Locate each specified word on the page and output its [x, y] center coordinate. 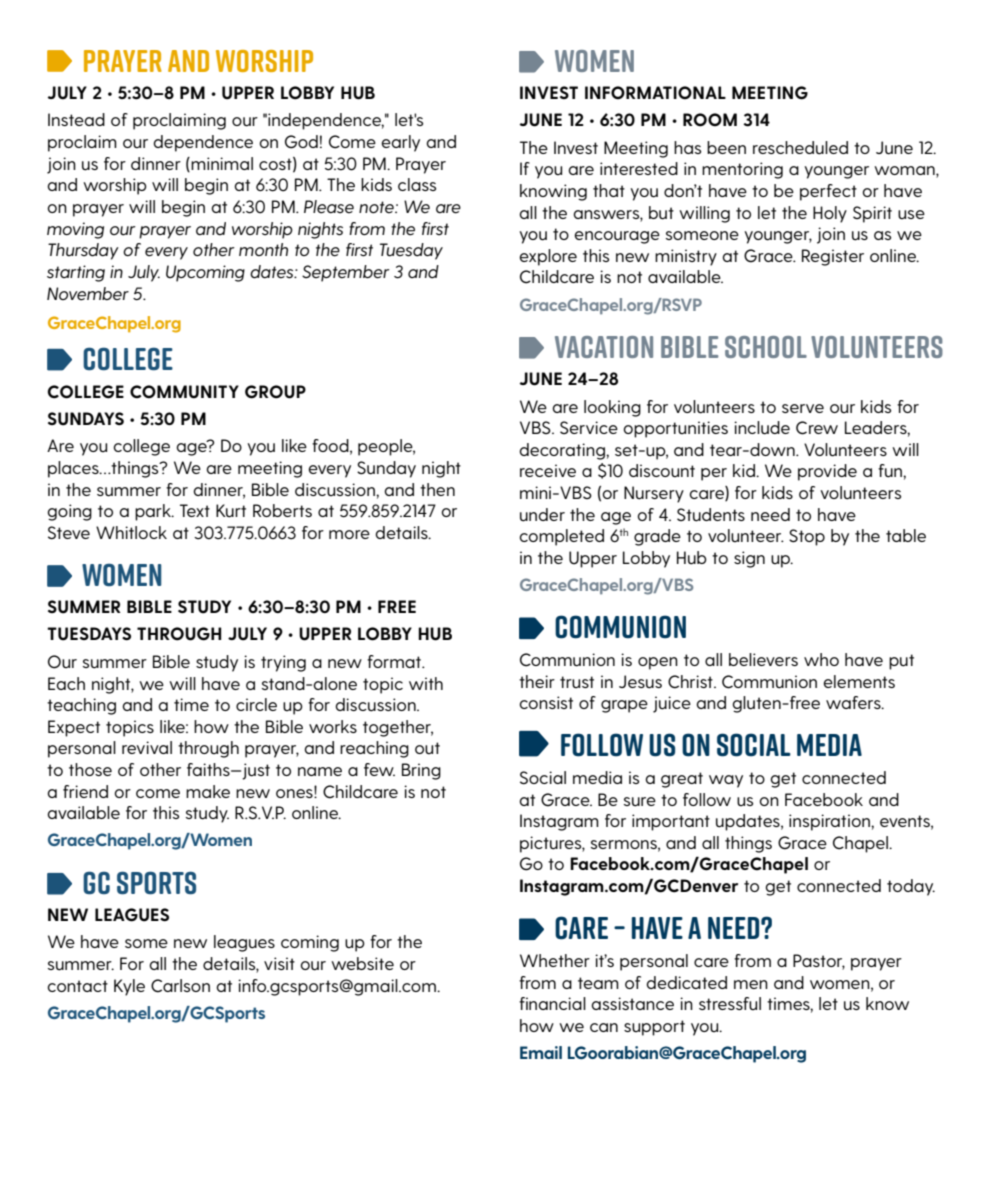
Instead [76, 119]
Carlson [180, 986]
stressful [730, 1003]
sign [749, 559]
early [400, 143]
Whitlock [131, 532]
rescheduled [800, 148]
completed [561, 537]
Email [541, 1052]
